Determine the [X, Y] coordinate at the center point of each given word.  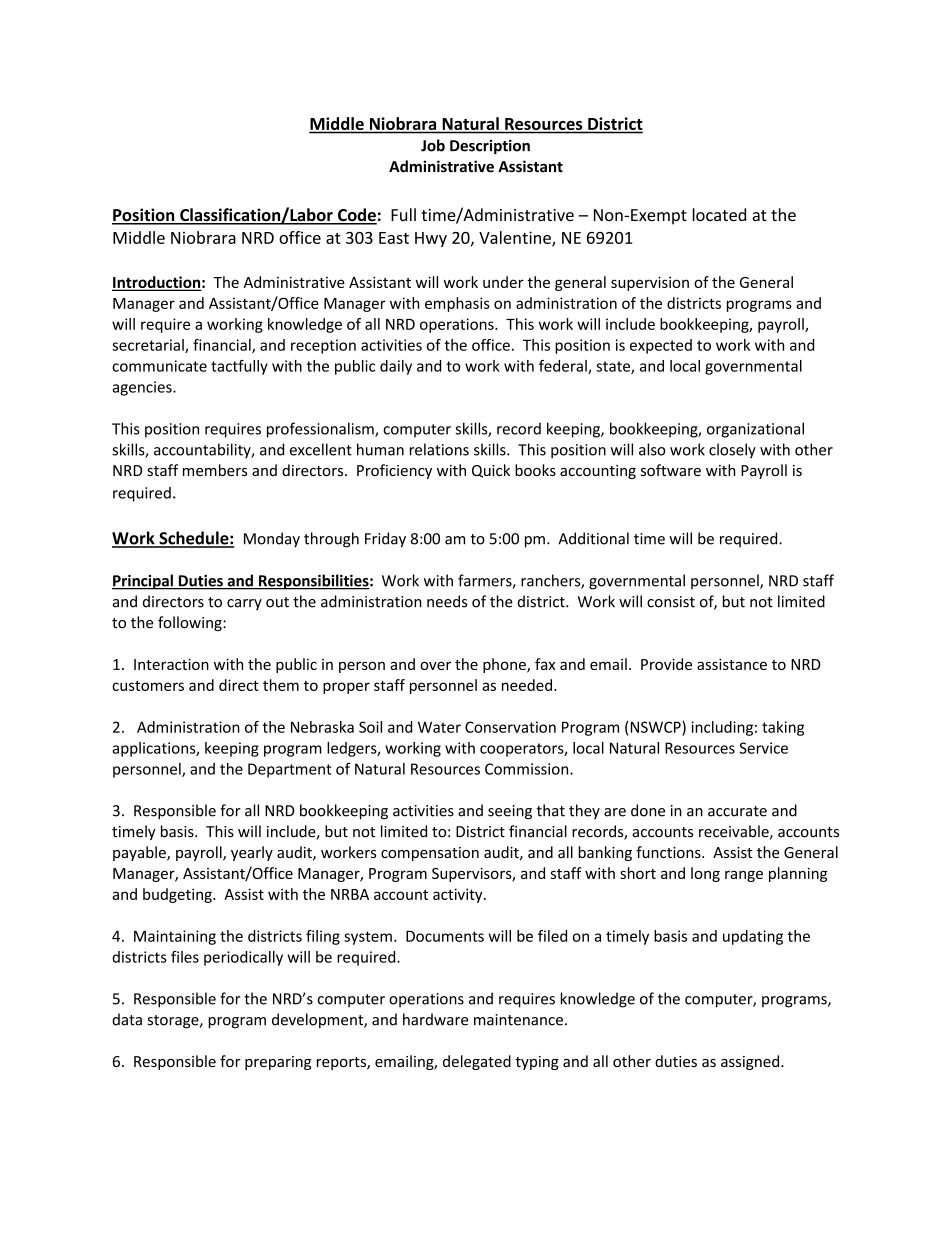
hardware [435, 1019]
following [191, 623]
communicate [159, 366]
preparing [278, 1063]
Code [356, 216]
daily [396, 367]
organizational [755, 430]
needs [447, 601]
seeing [510, 812]
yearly [252, 853]
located [719, 214]
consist [671, 602]
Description [490, 146]
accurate [737, 811]
